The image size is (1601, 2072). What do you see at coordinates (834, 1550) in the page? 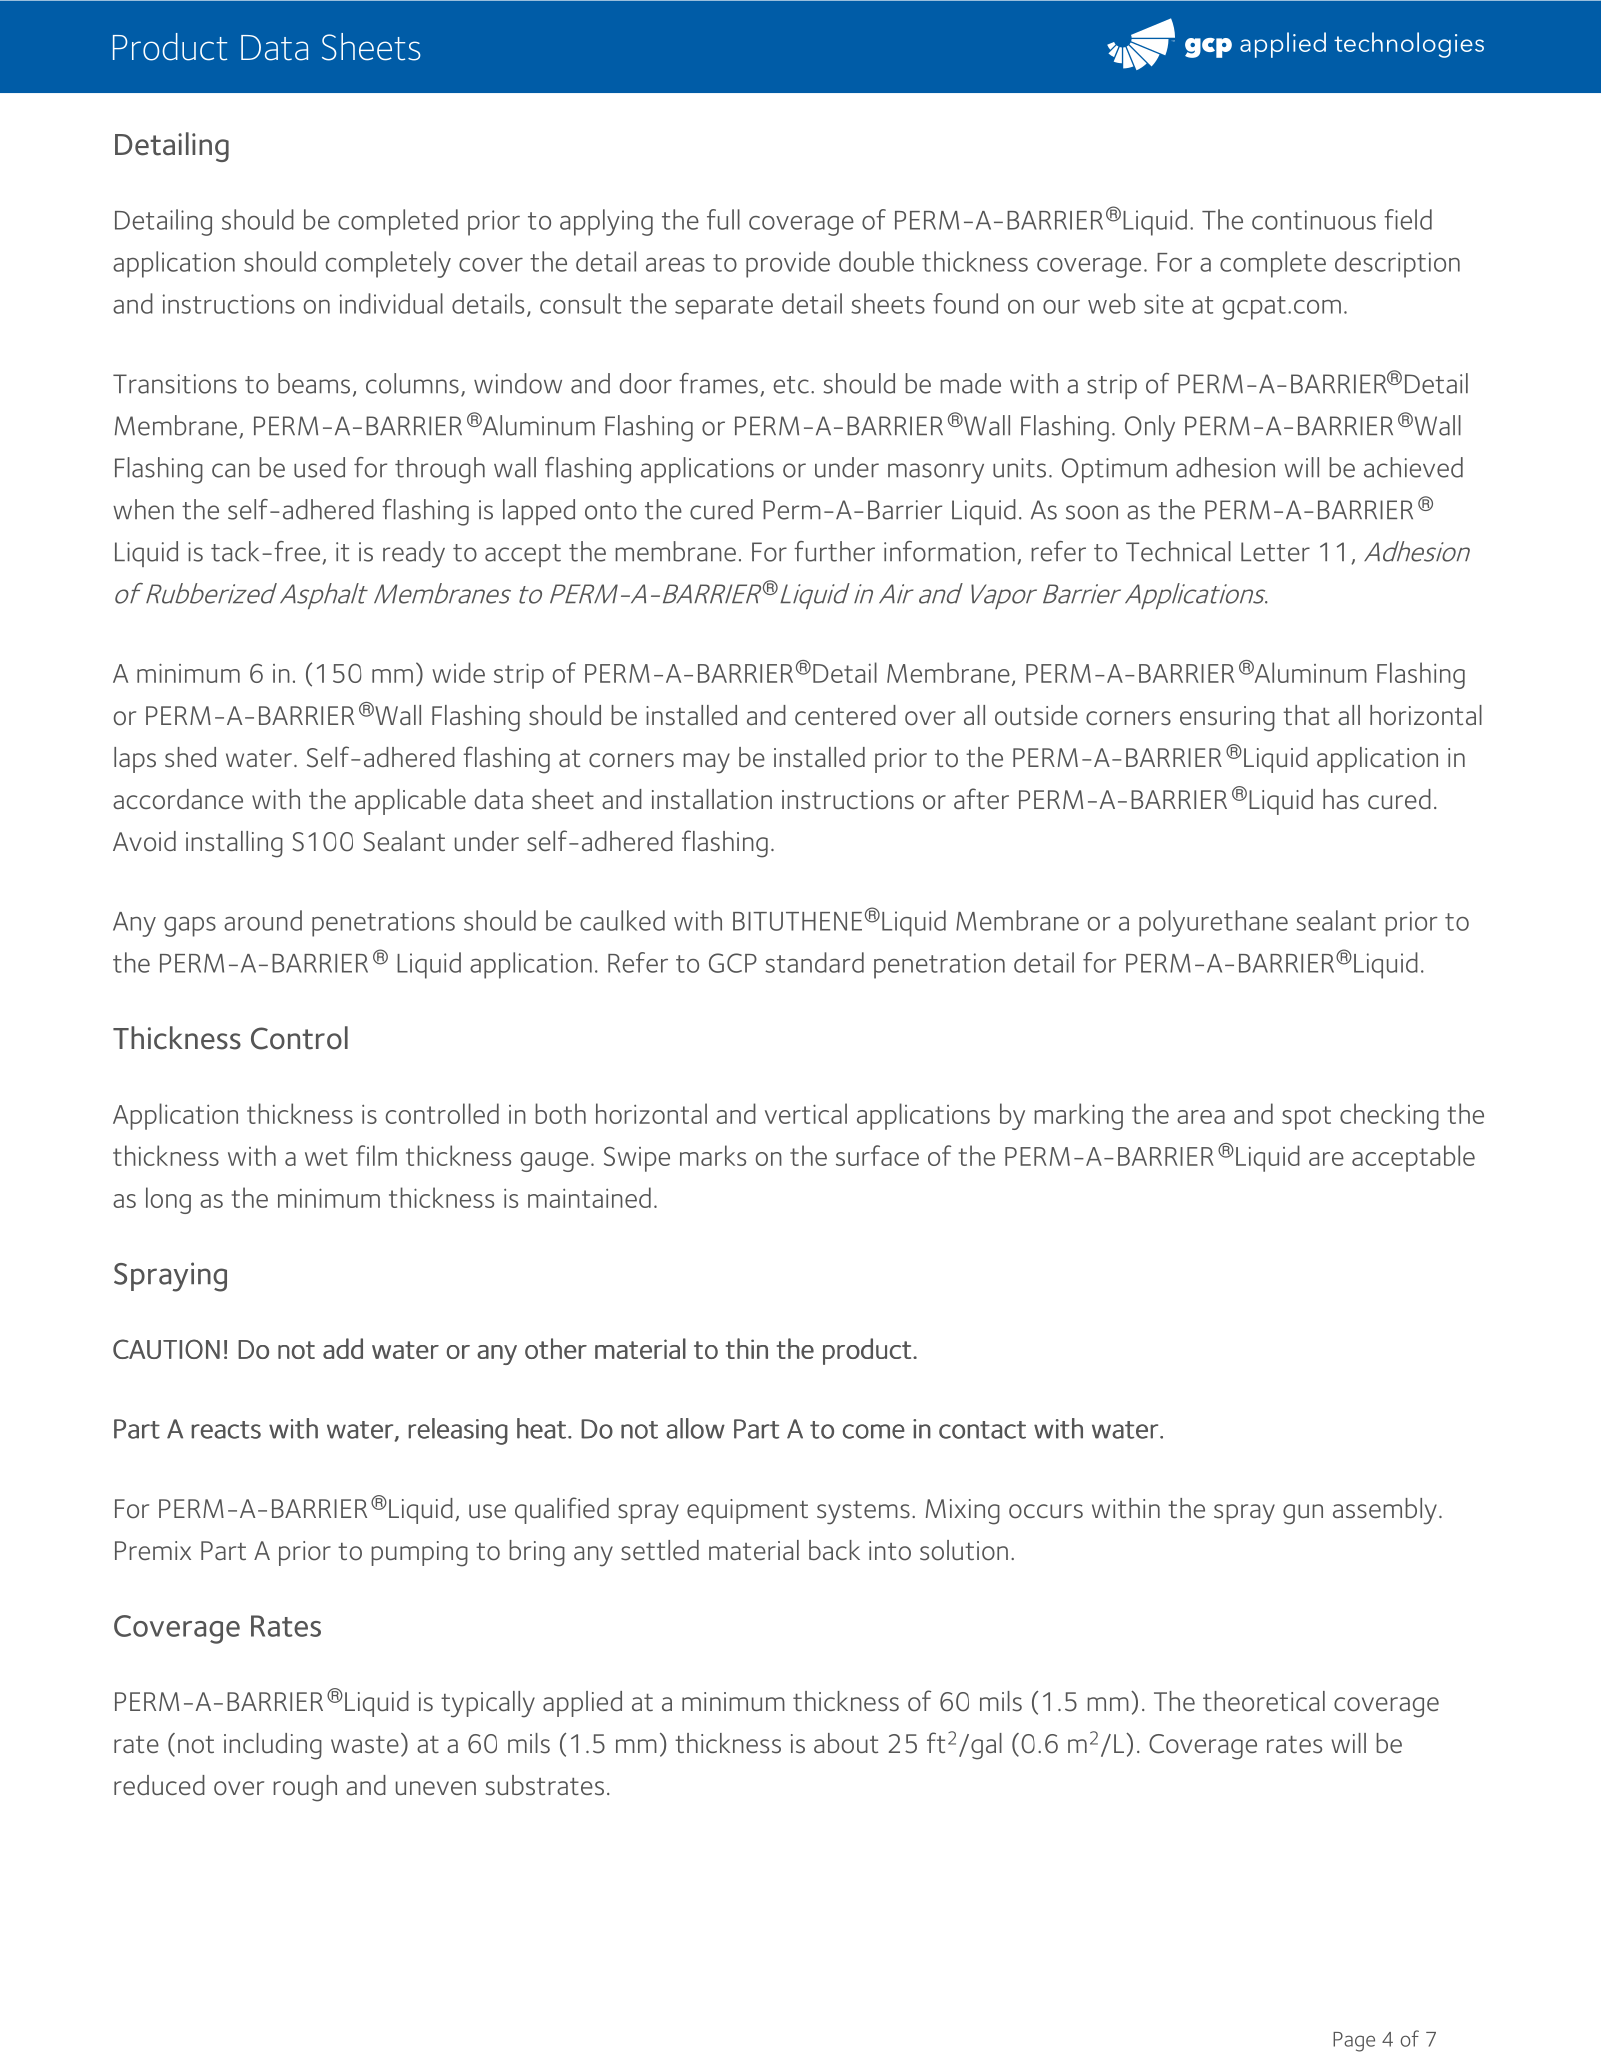
I see `back` at bounding box center [834, 1550].
